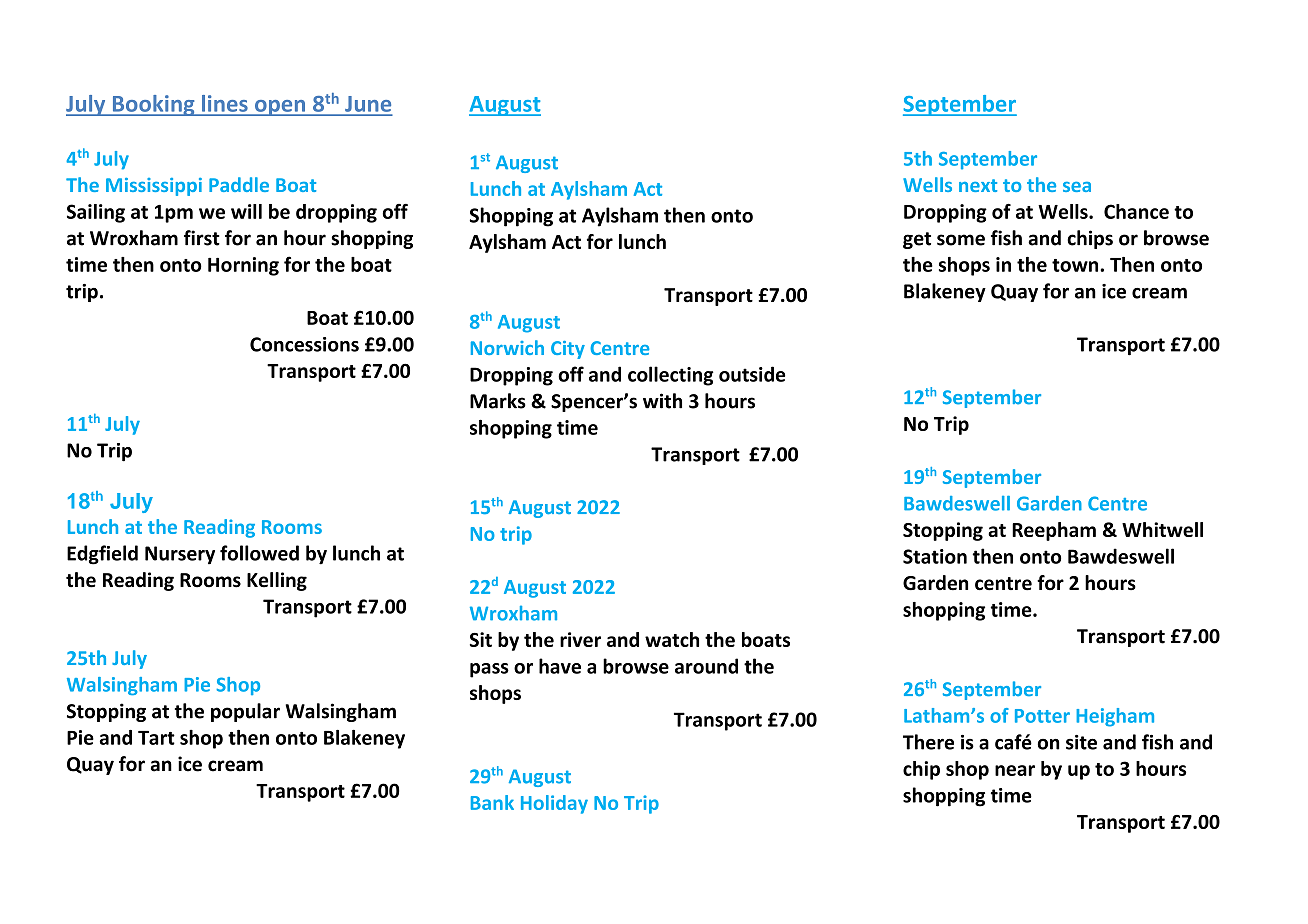 The width and height of the screenshot is (1308, 924). What do you see at coordinates (1162, 529) in the screenshot?
I see `Whitwell` at bounding box center [1162, 529].
